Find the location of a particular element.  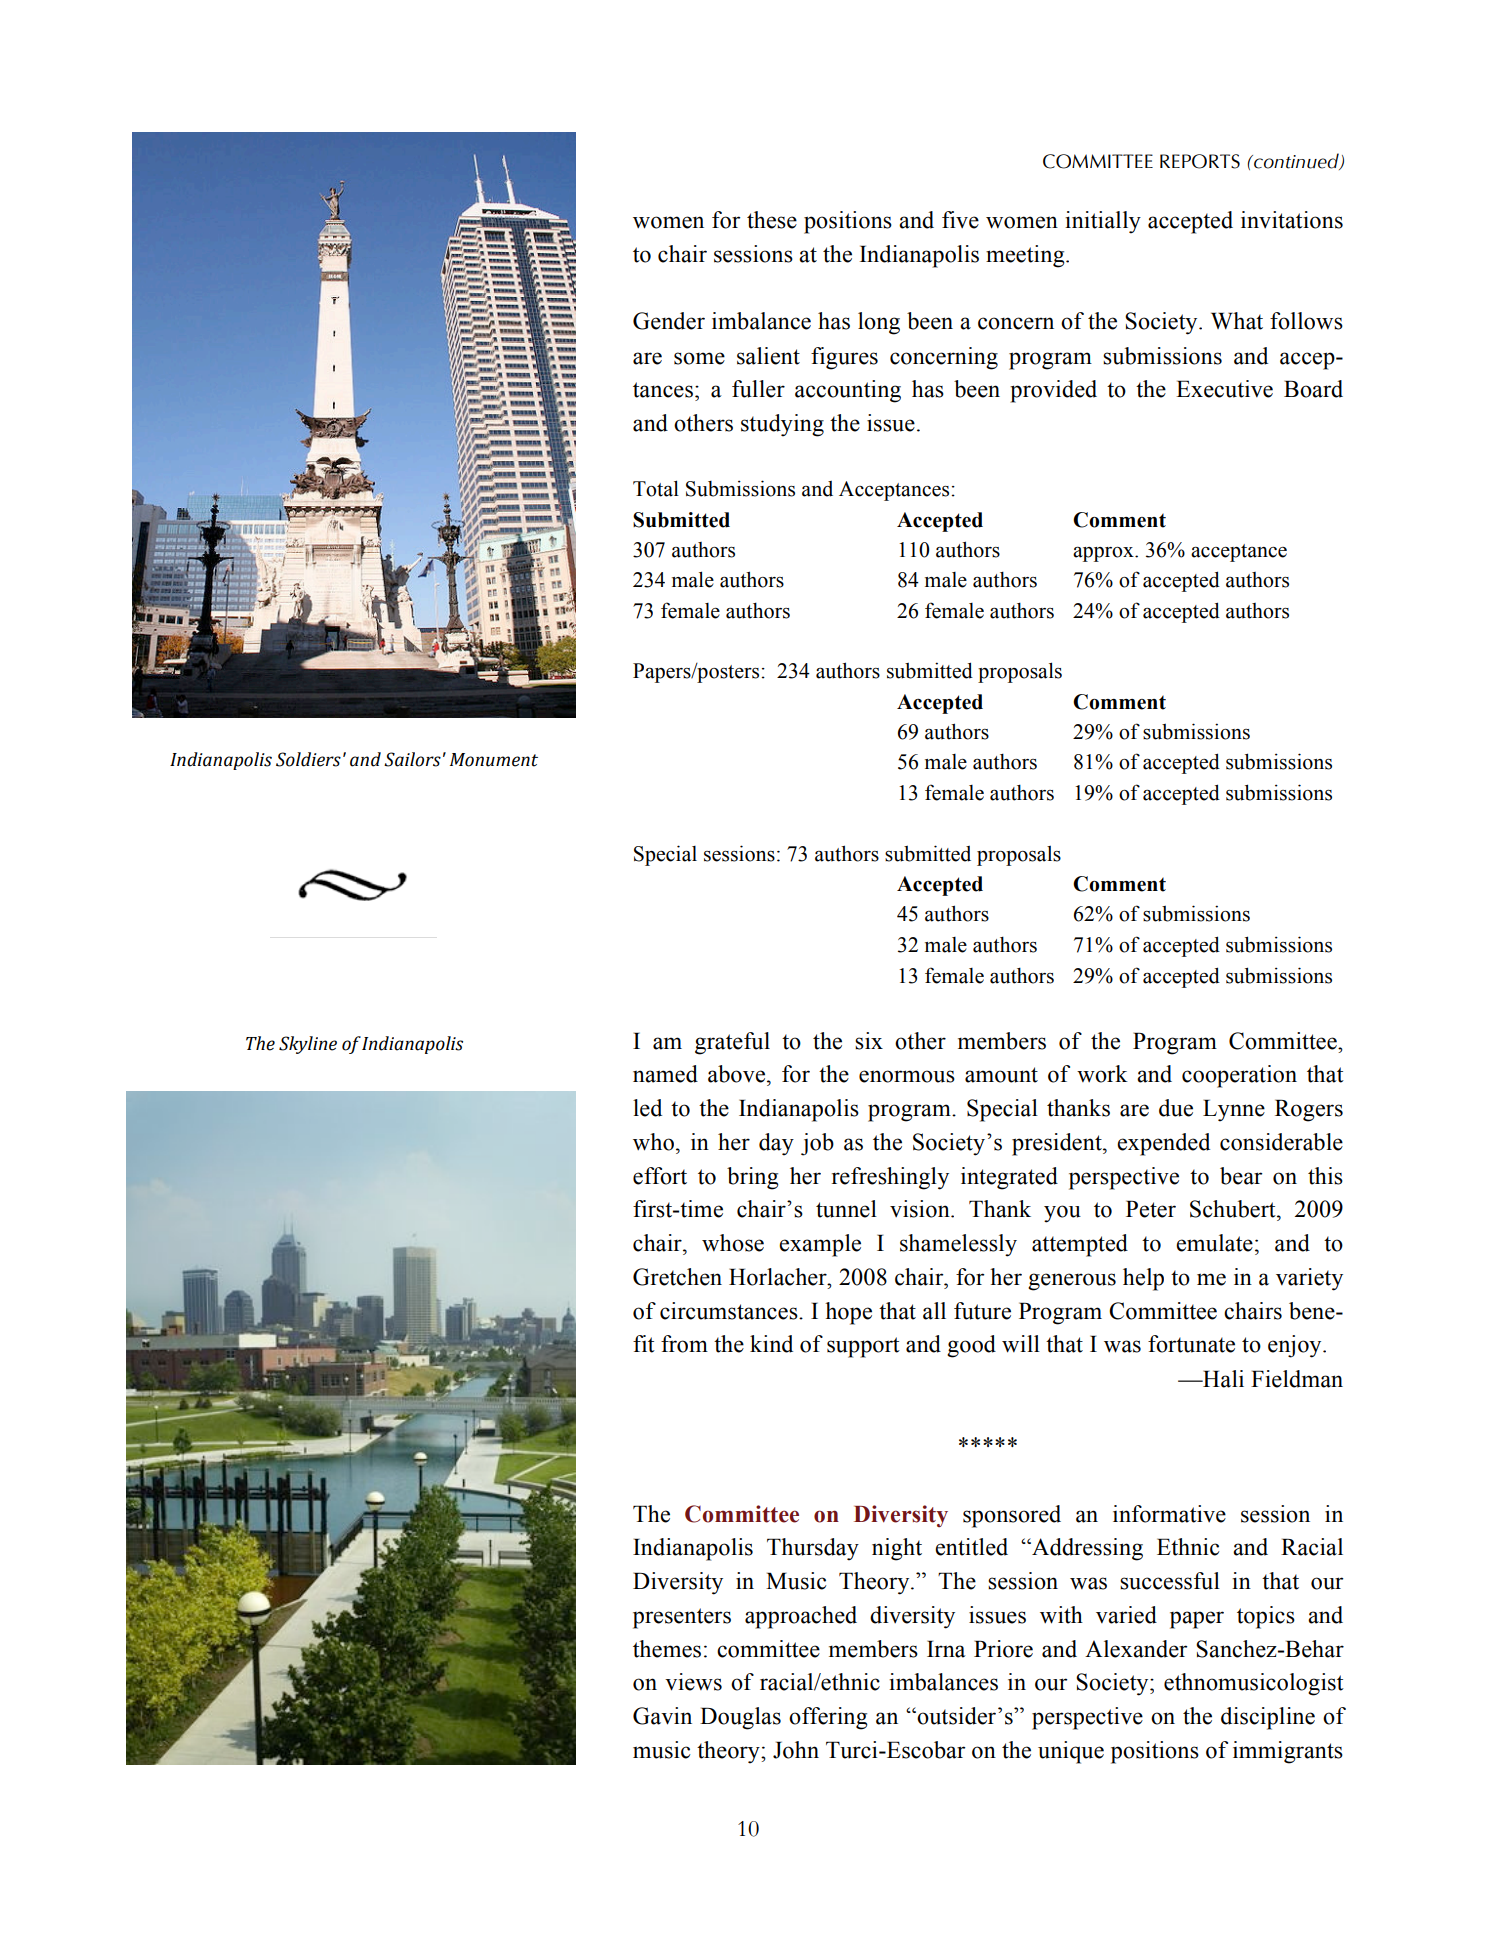

approx is located at coordinates (1104, 554).
